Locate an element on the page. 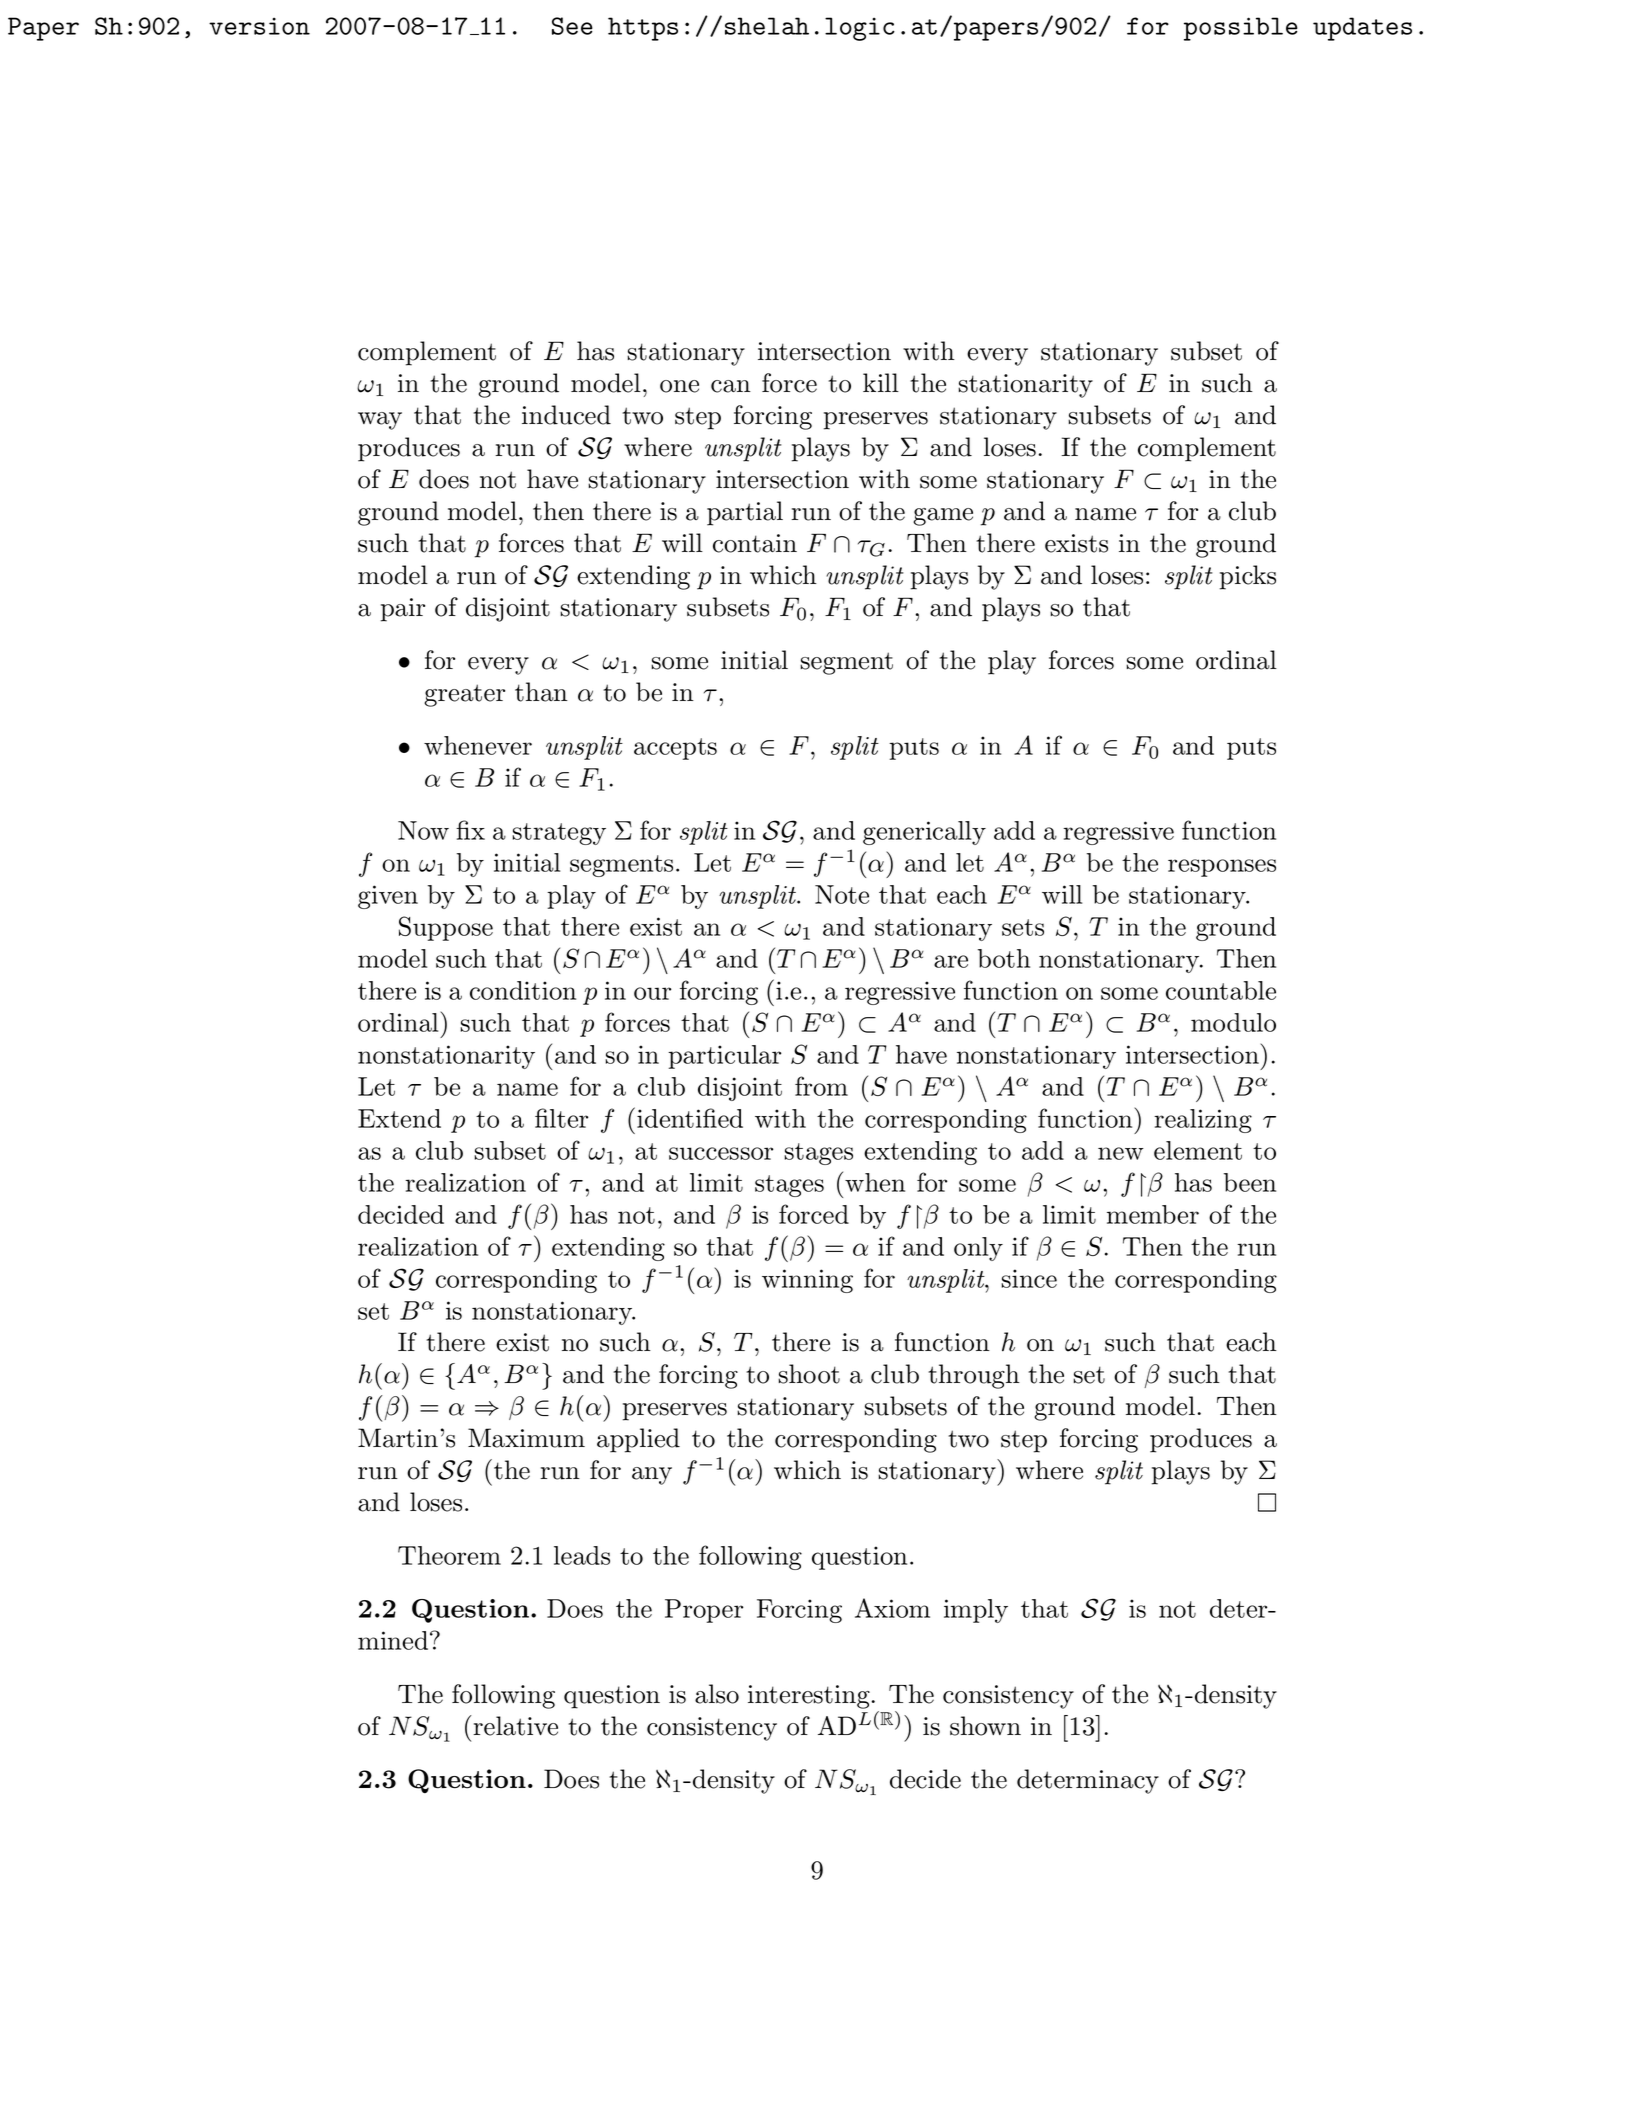  relative is located at coordinates (515, 1726).
